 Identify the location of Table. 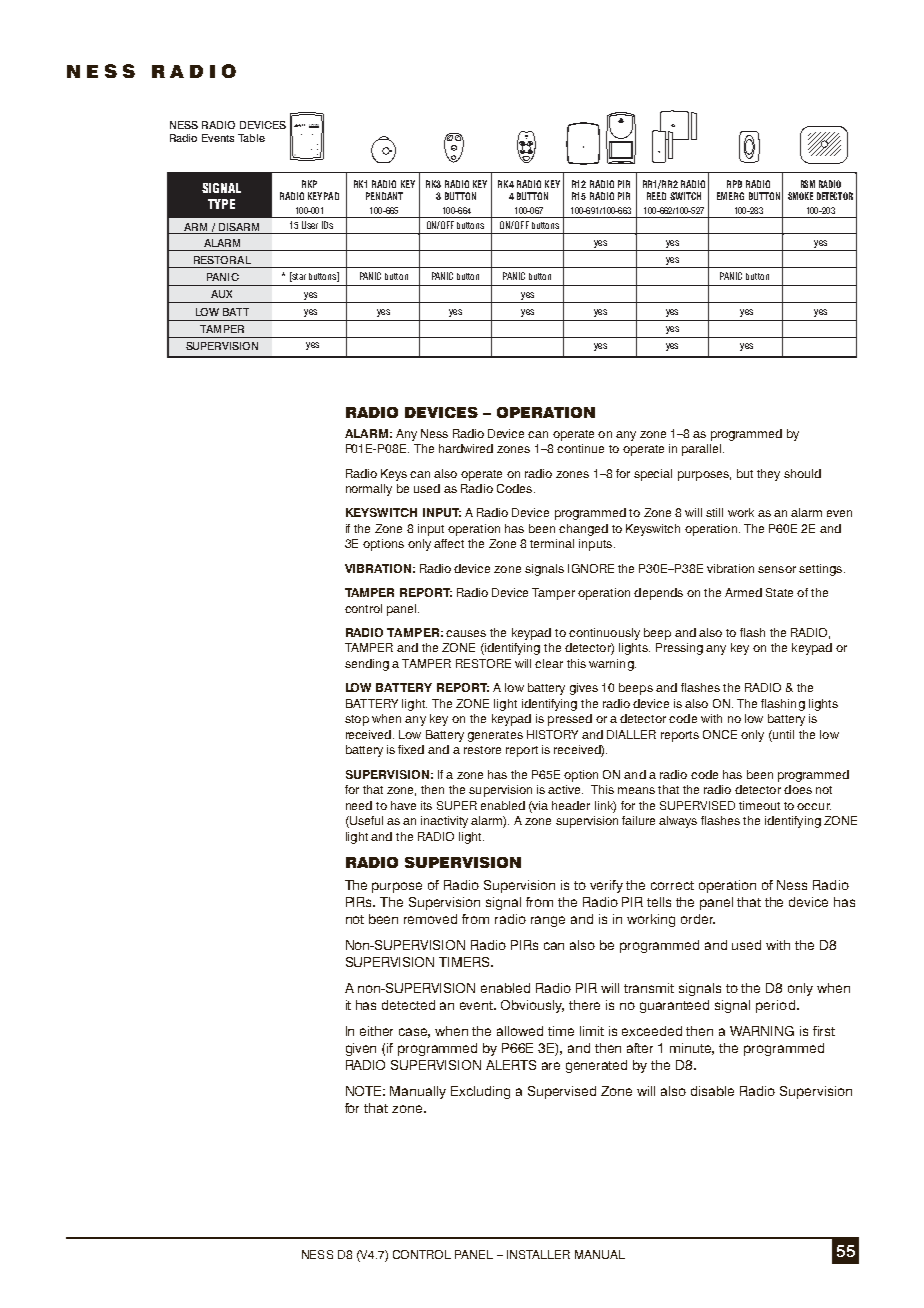
(251, 138).
